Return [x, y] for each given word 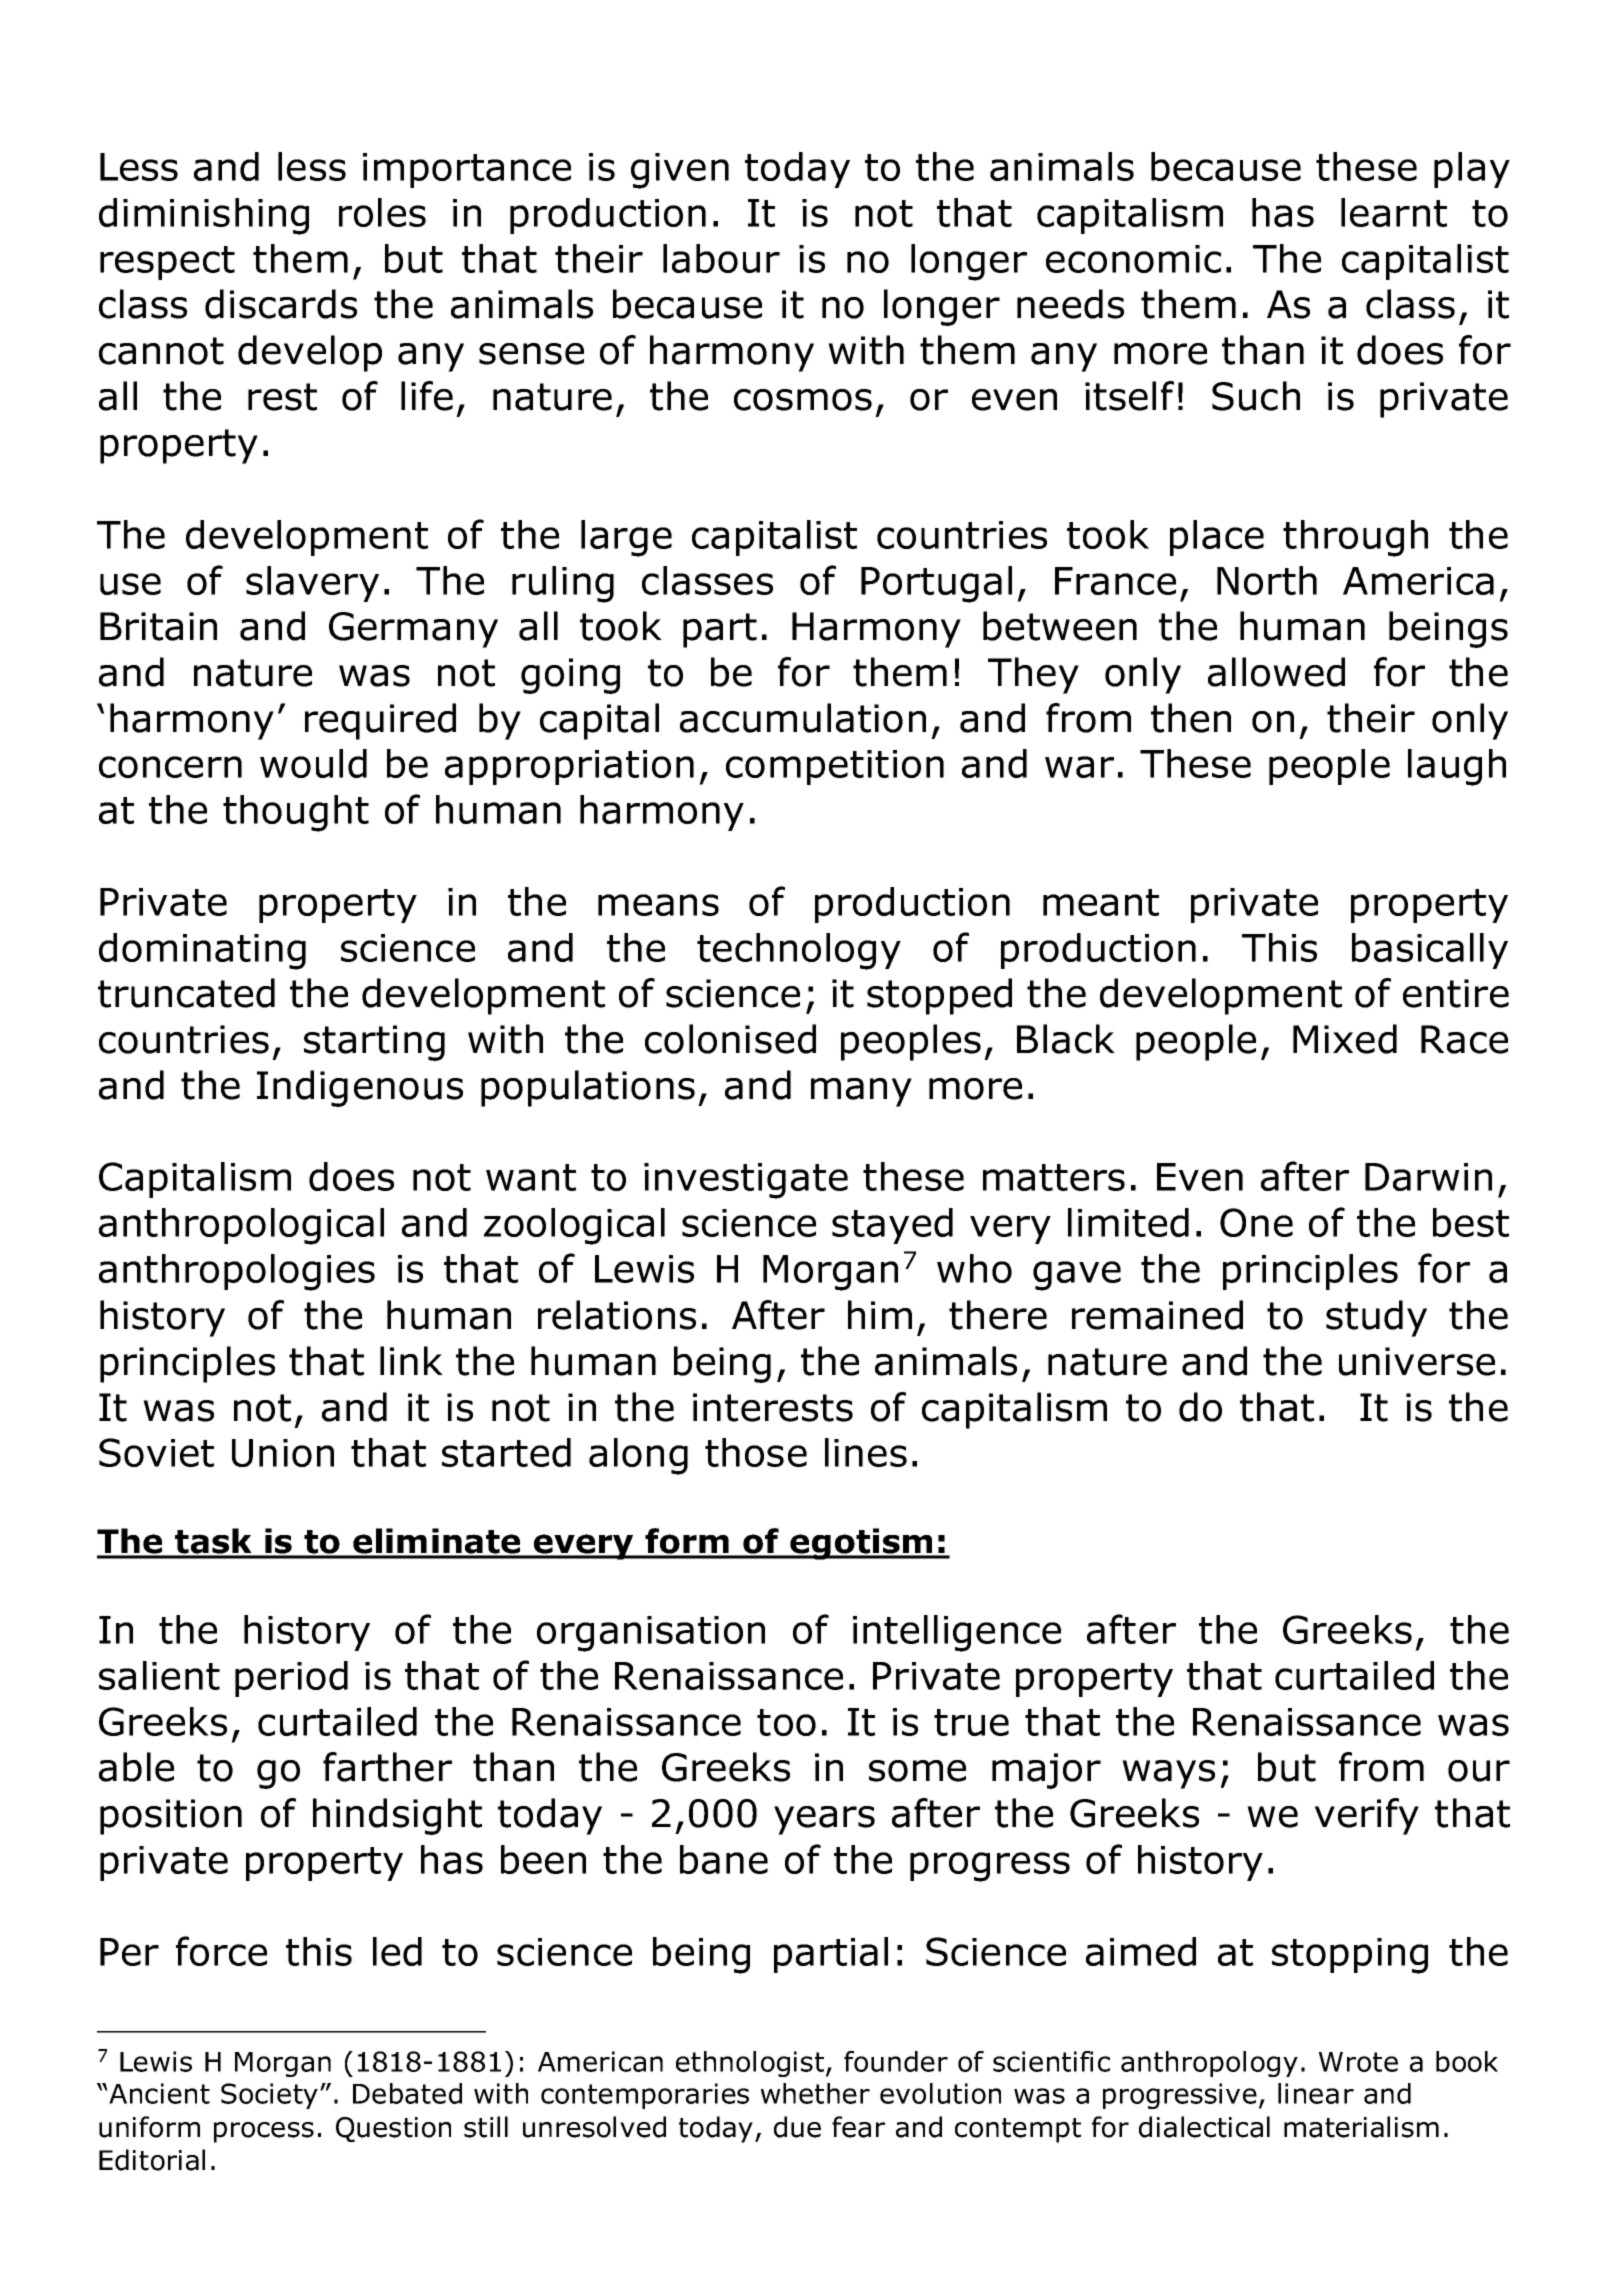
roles [382, 212]
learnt [1394, 212]
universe [1417, 1361]
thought [296, 813]
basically [1430, 951]
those [756, 1452]
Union [283, 1453]
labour [721, 258]
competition [835, 767]
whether [815, 2093]
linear [1316, 2093]
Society [269, 2096]
